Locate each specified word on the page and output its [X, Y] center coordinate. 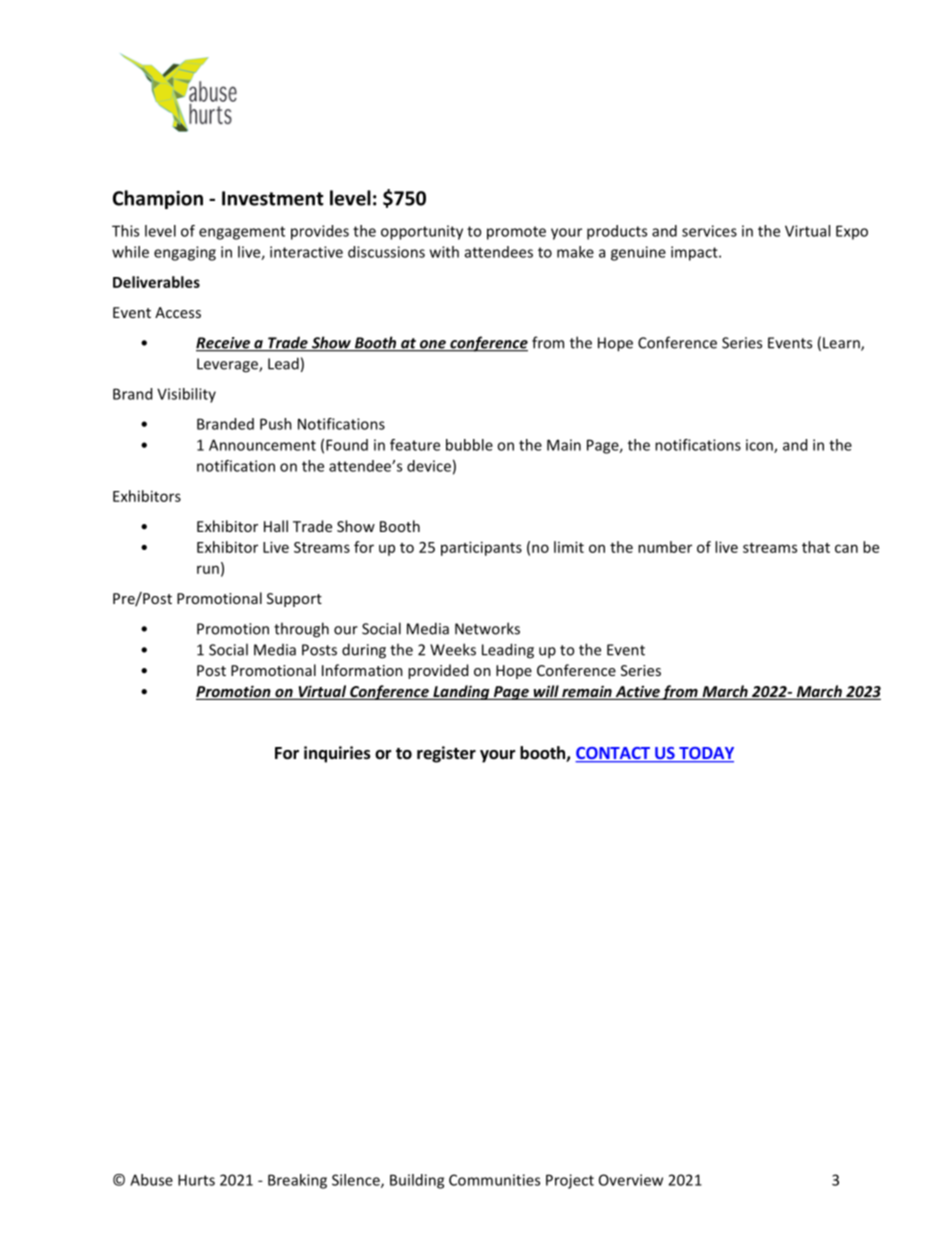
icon [760, 446]
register [446, 754]
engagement [242, 233]
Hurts [196, 1180]
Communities [494, 1180]
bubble [469, 445]
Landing [461, 692]
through [301, 630]
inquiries [337, 754]
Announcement [262, 445]
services [709, 231]
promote [516, 233]
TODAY [705, 754]
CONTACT [613, 754]
